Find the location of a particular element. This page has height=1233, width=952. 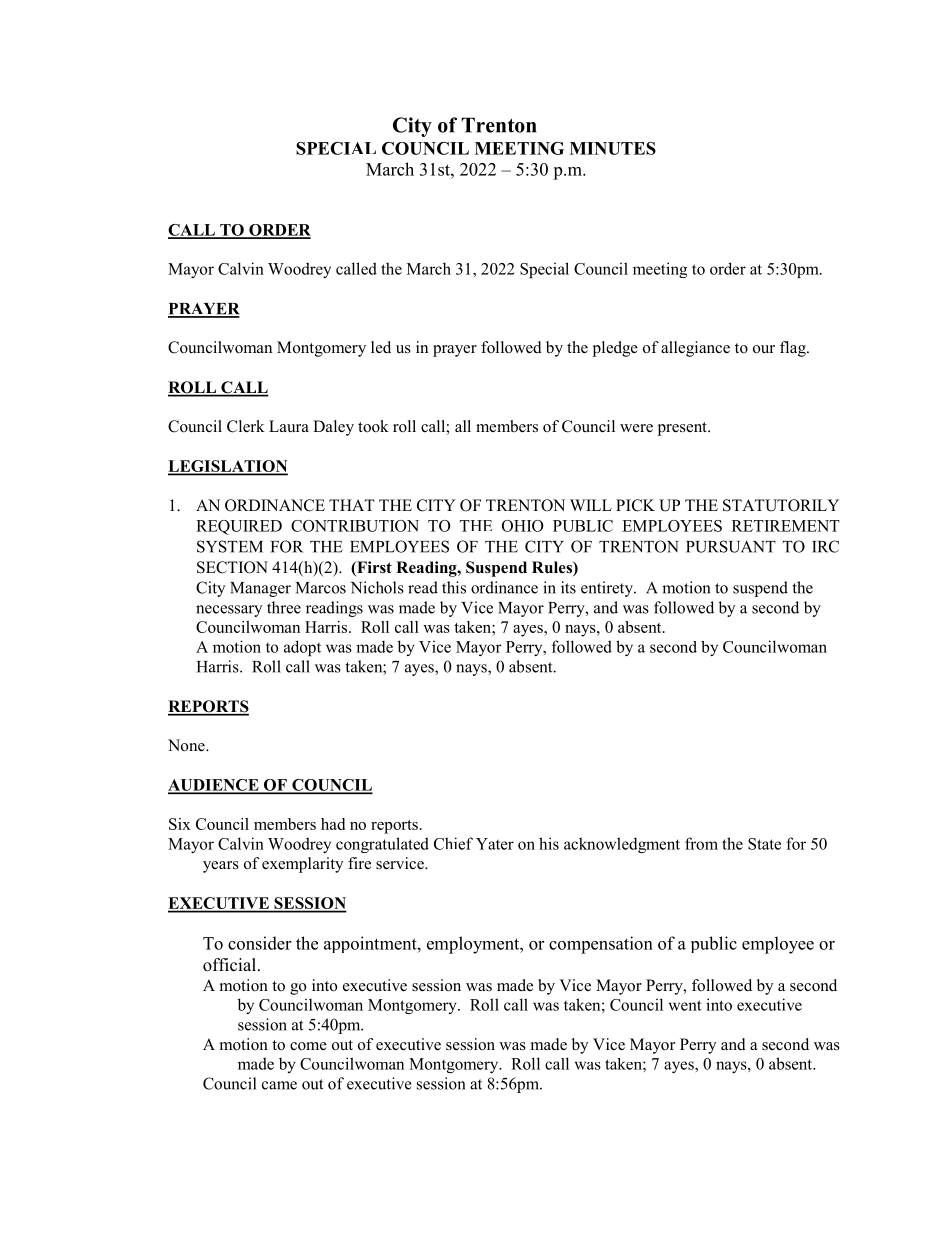

Laura is located at coordinates (289, 426).
